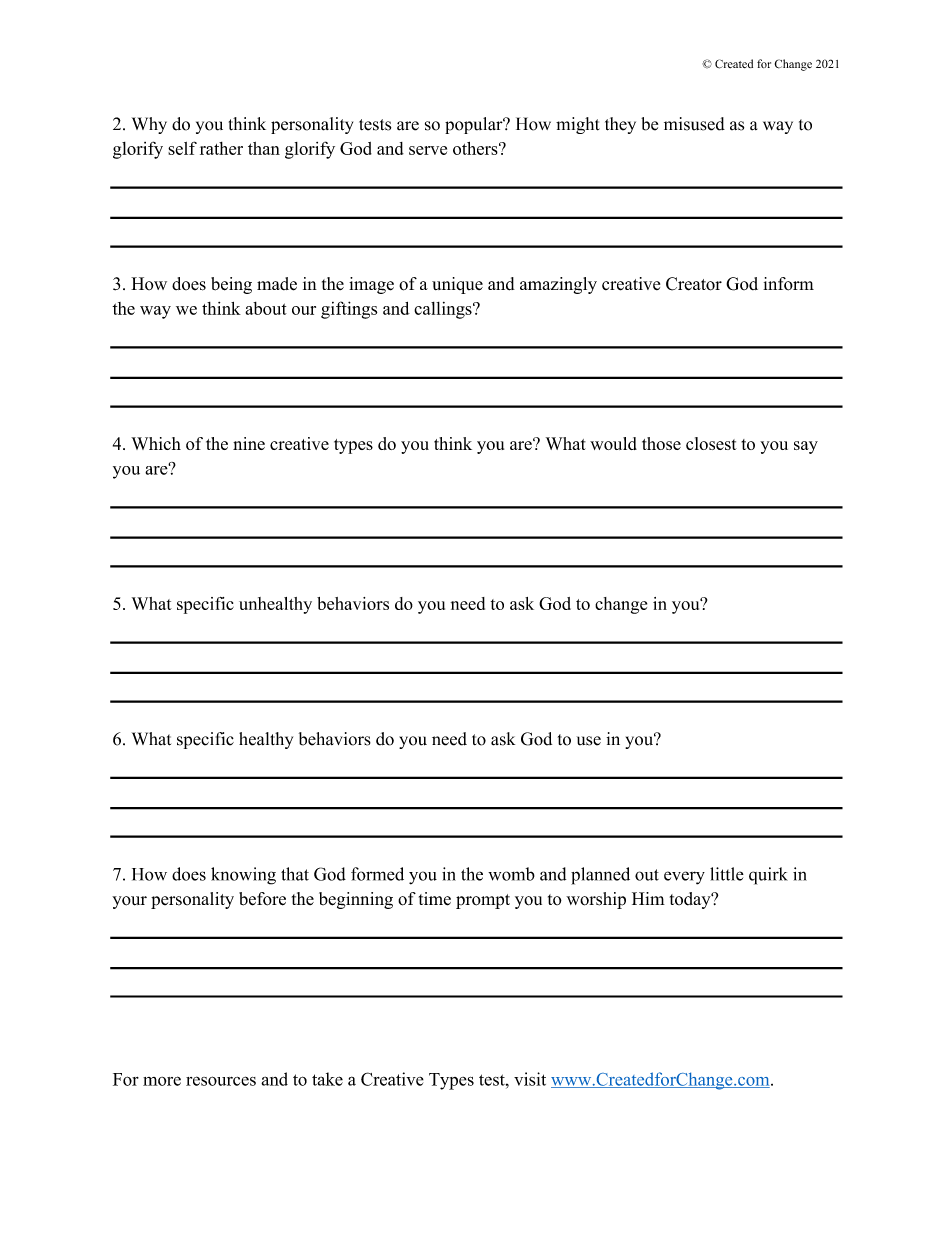 The height and width of the screenshot is (1233, 952). I want to click on misused, so click(694, 124).
